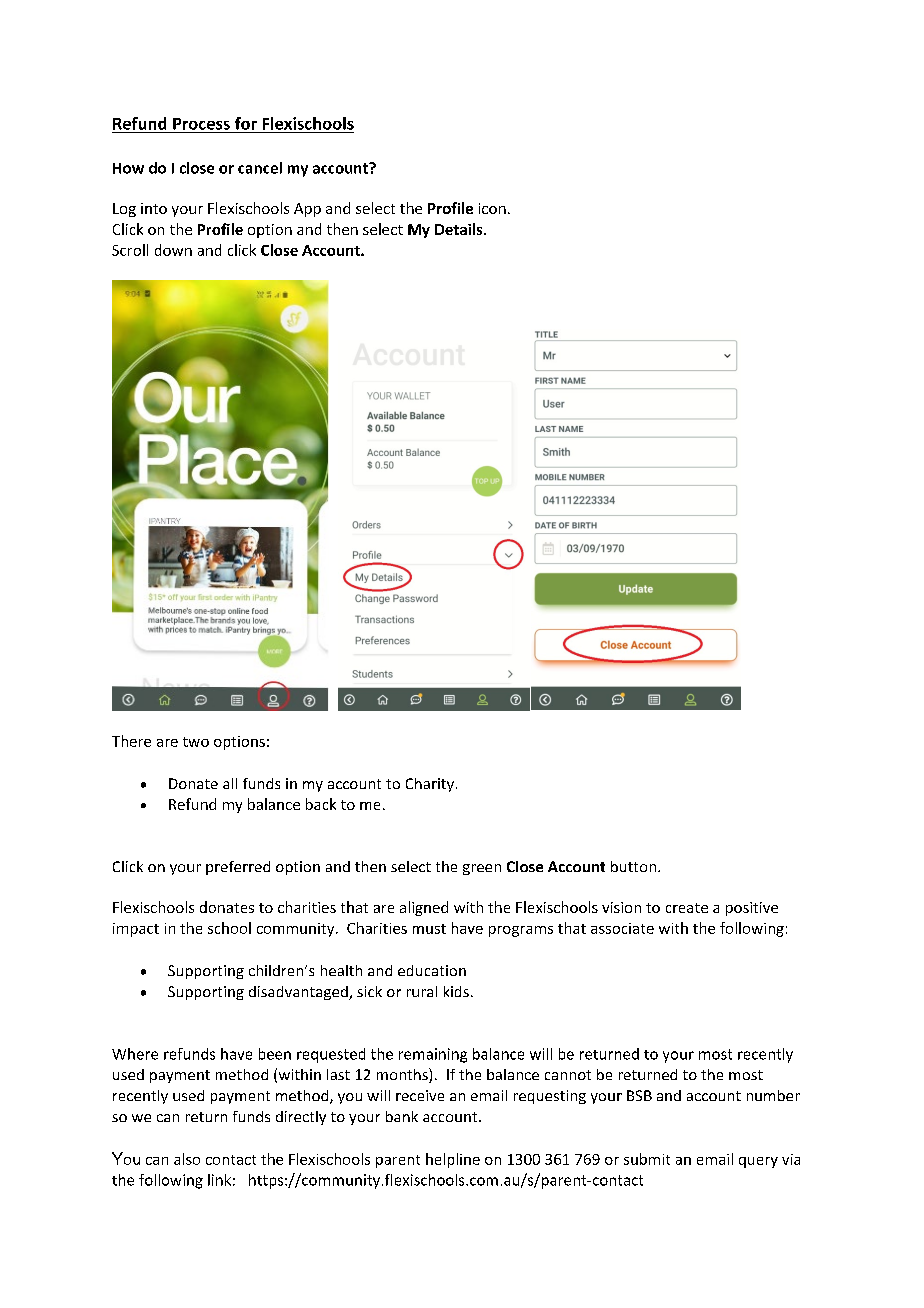 The width and height of the screenshot is (924, 1308). I want to click on Charity, so click(430, 785).
